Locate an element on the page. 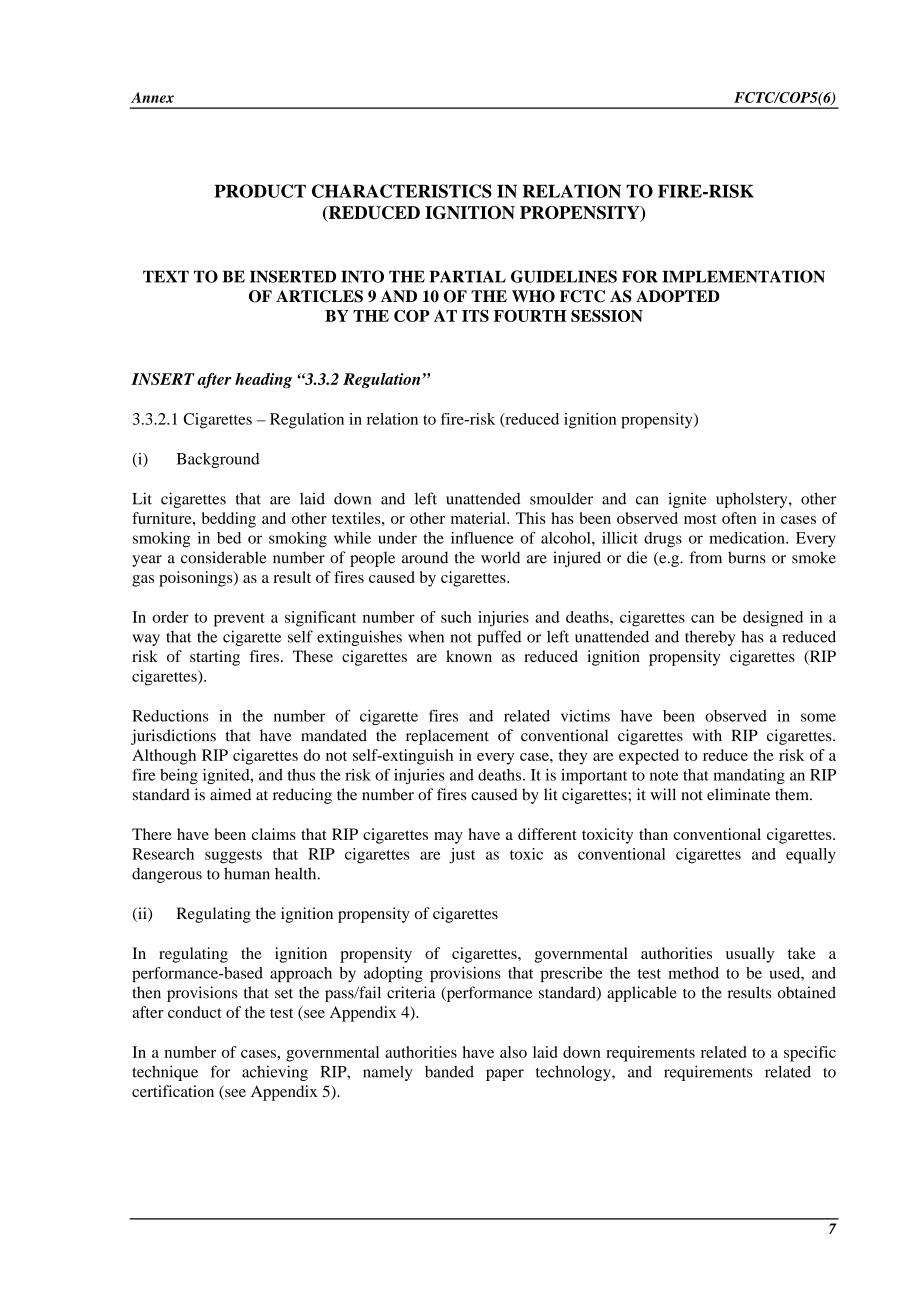 This page has height=1308, width=924. paper is located at coordinates (505, 1075).
